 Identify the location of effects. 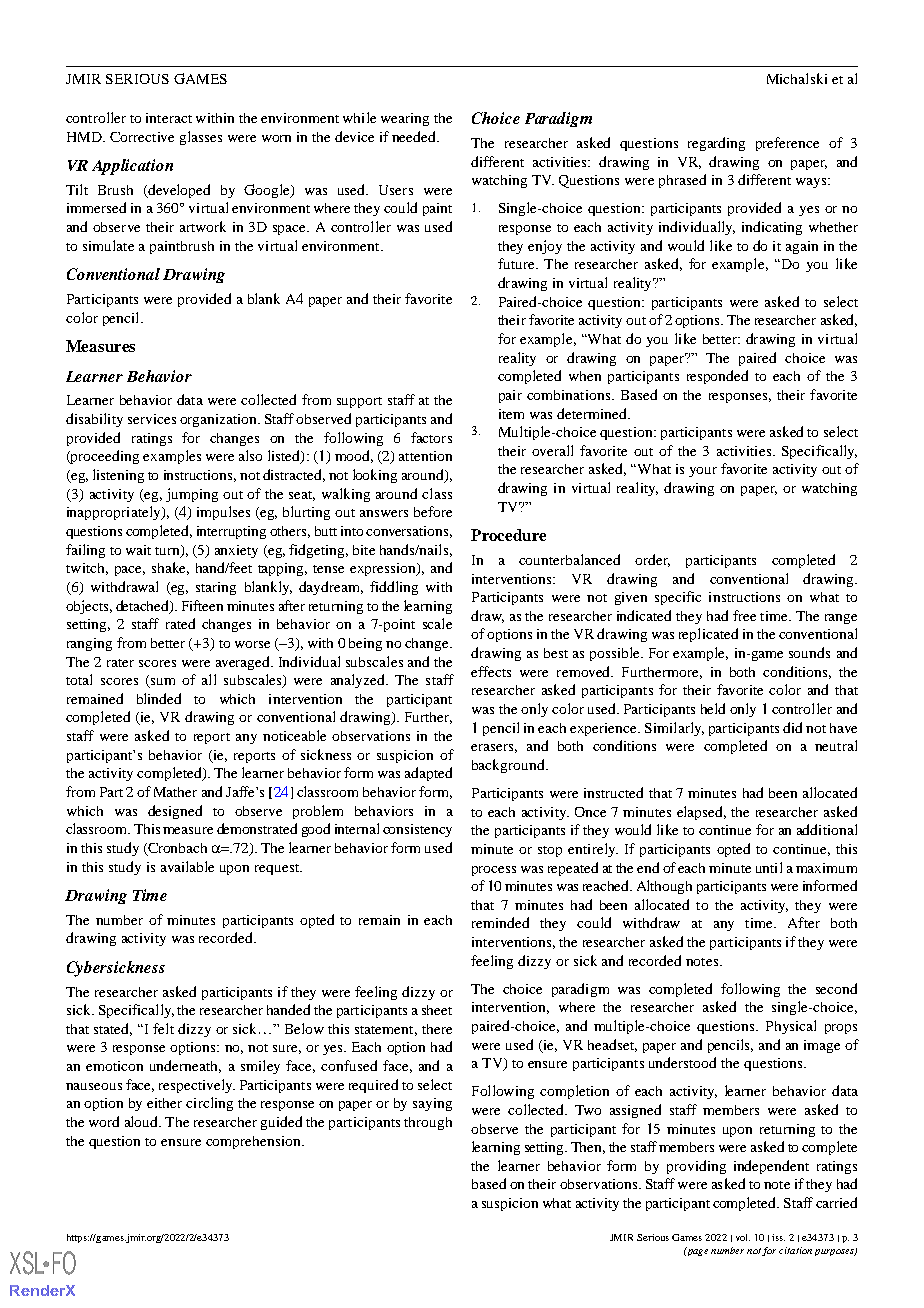
(491, 671).
